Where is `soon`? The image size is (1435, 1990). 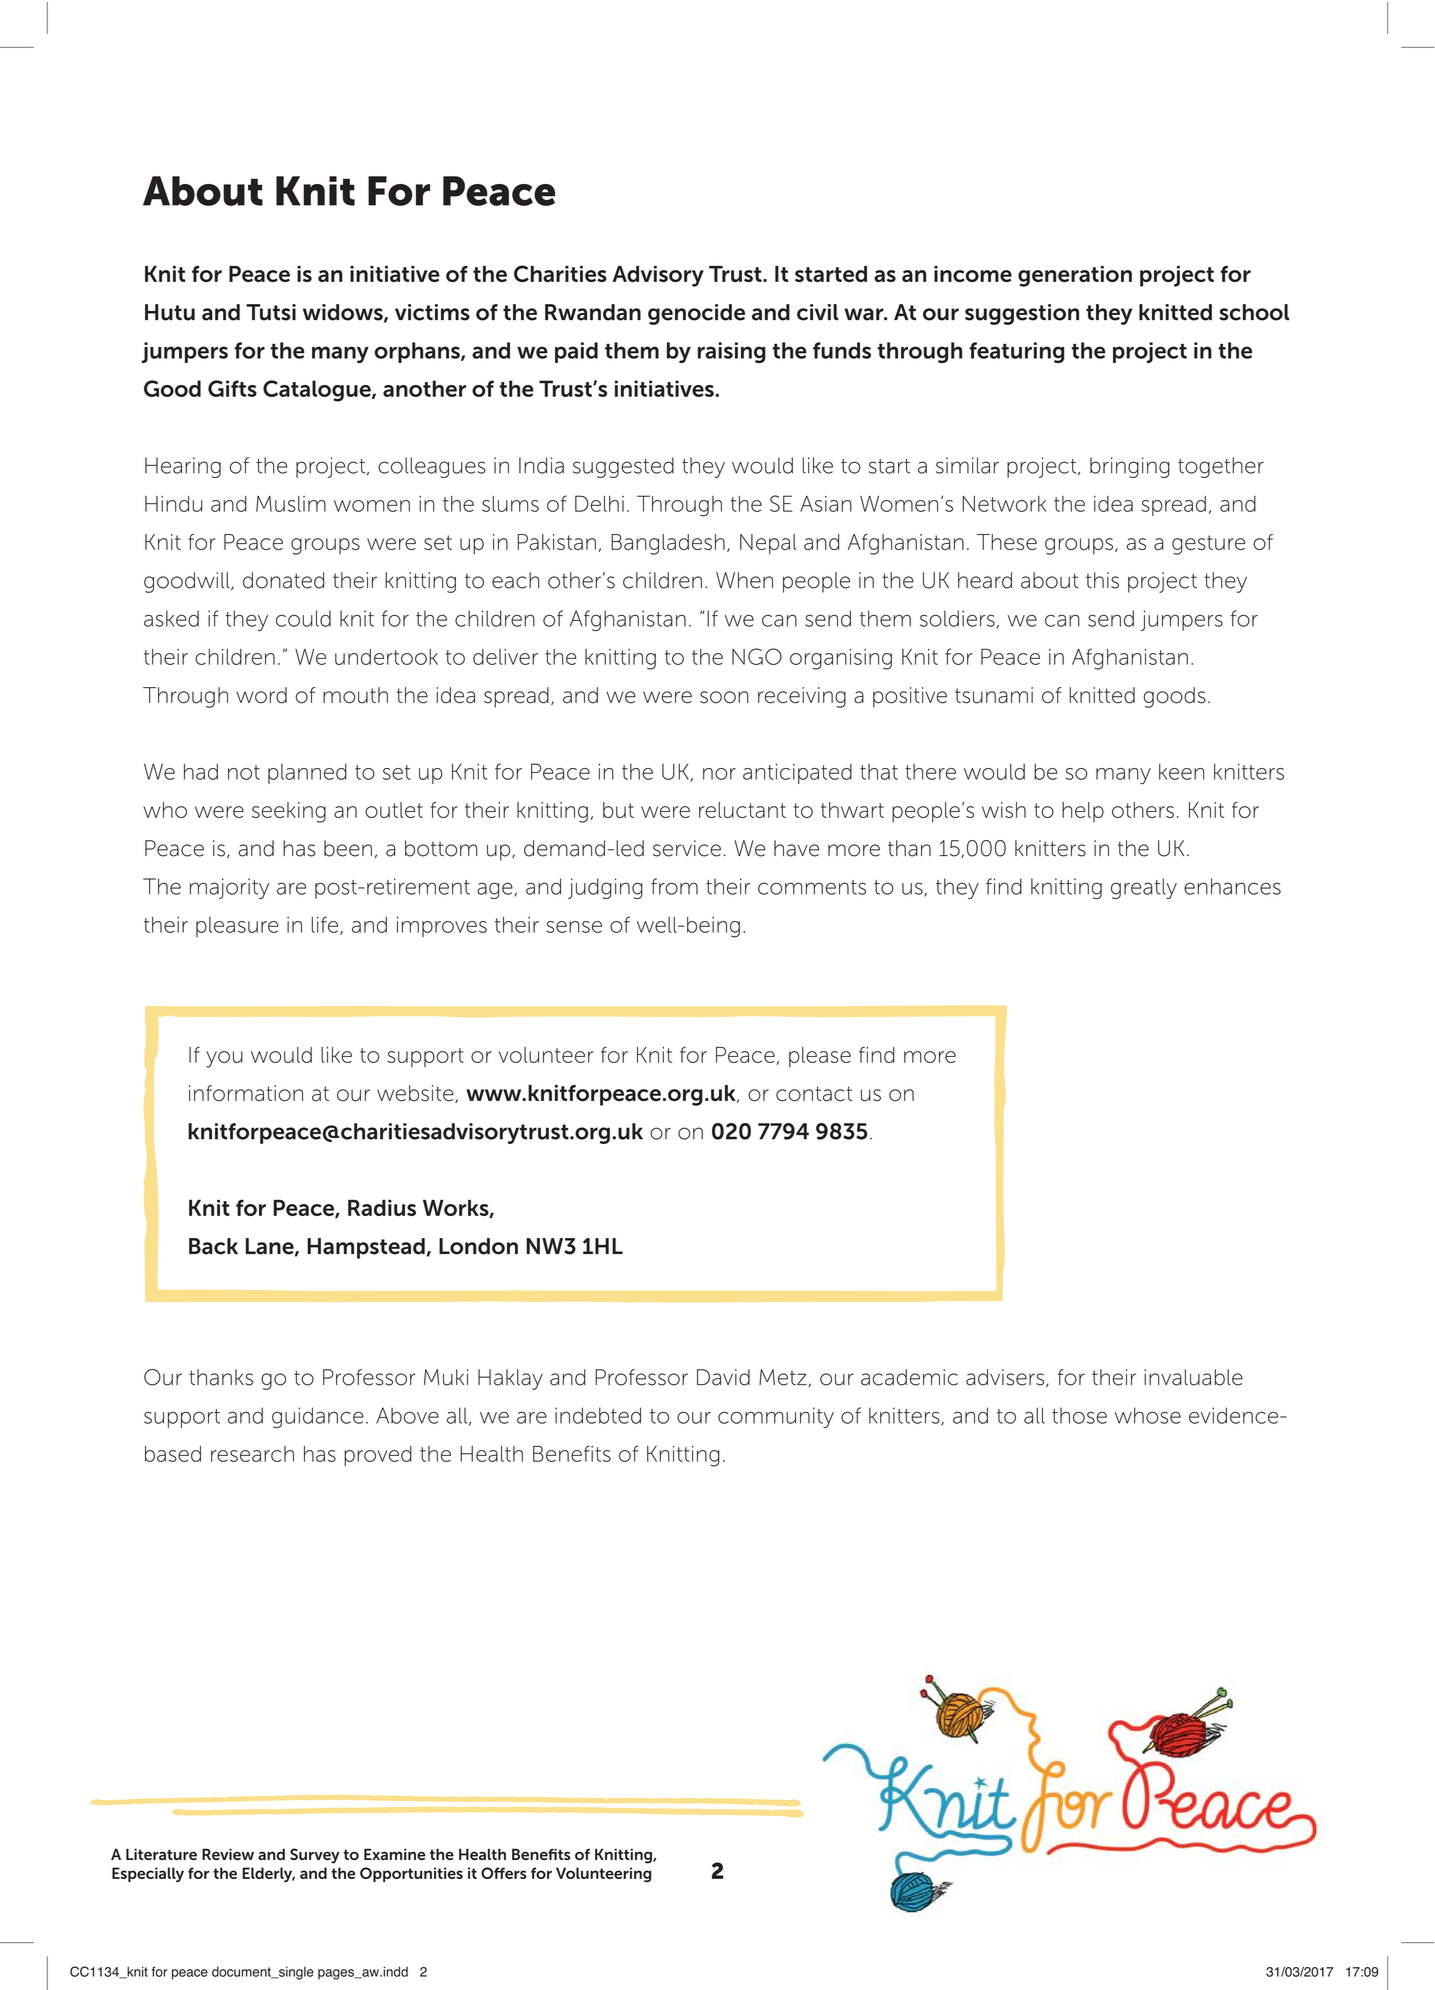 soon is located at coordinates (724, 697).
